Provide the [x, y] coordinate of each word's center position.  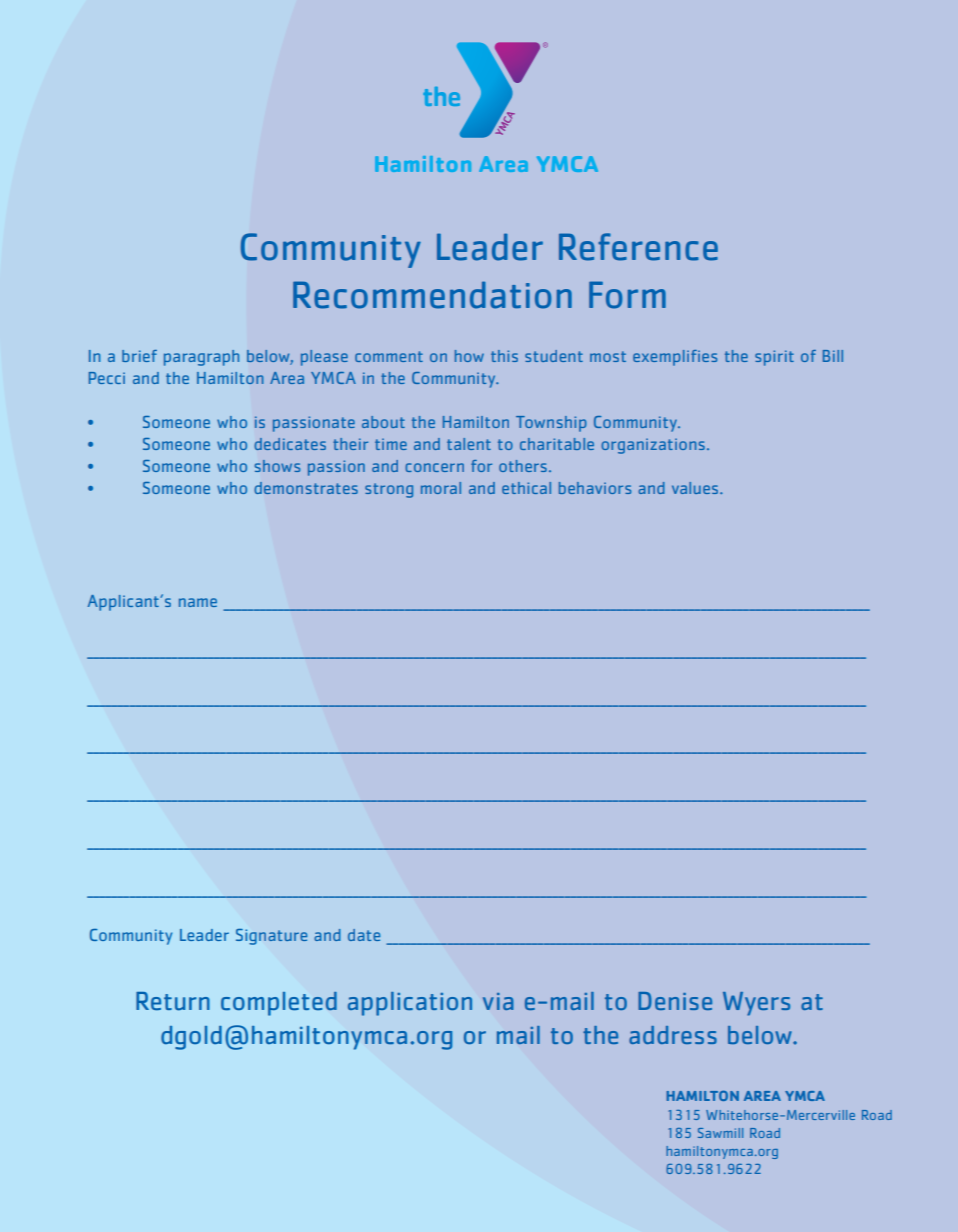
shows [277, 466]
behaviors [595, 488]
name [198, 602]
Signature [271, 937]
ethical [526, 488]
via [498, 1001]
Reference [638, 247]
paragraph [201, 358]
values [696, 488]
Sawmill [720, 1133]
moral [441, 488]
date [364, 935]
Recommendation [432, 295]
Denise [675, 1001]
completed [279, 1004]
